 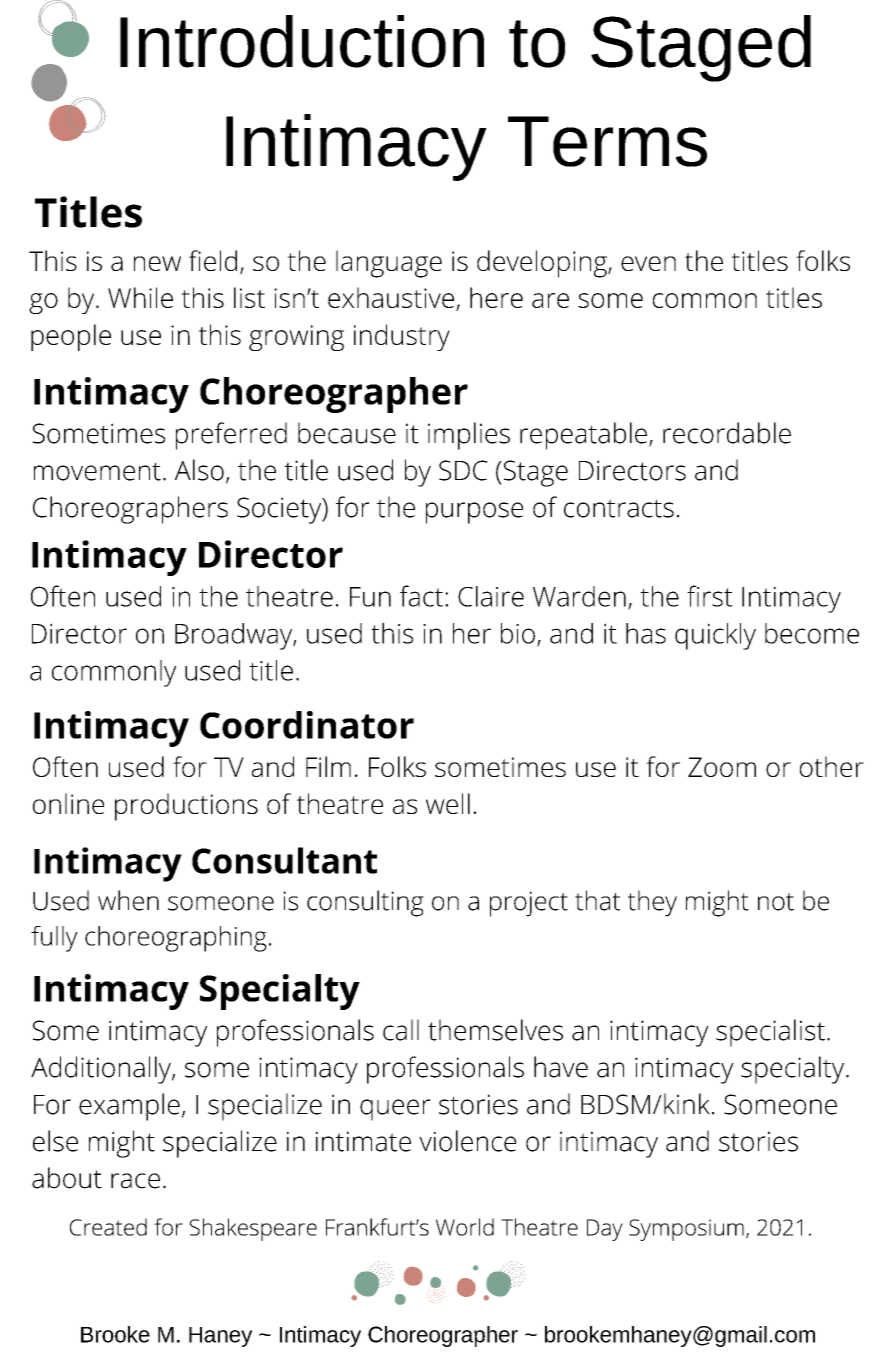 I want to click on when, so click(x=128, y=900).
